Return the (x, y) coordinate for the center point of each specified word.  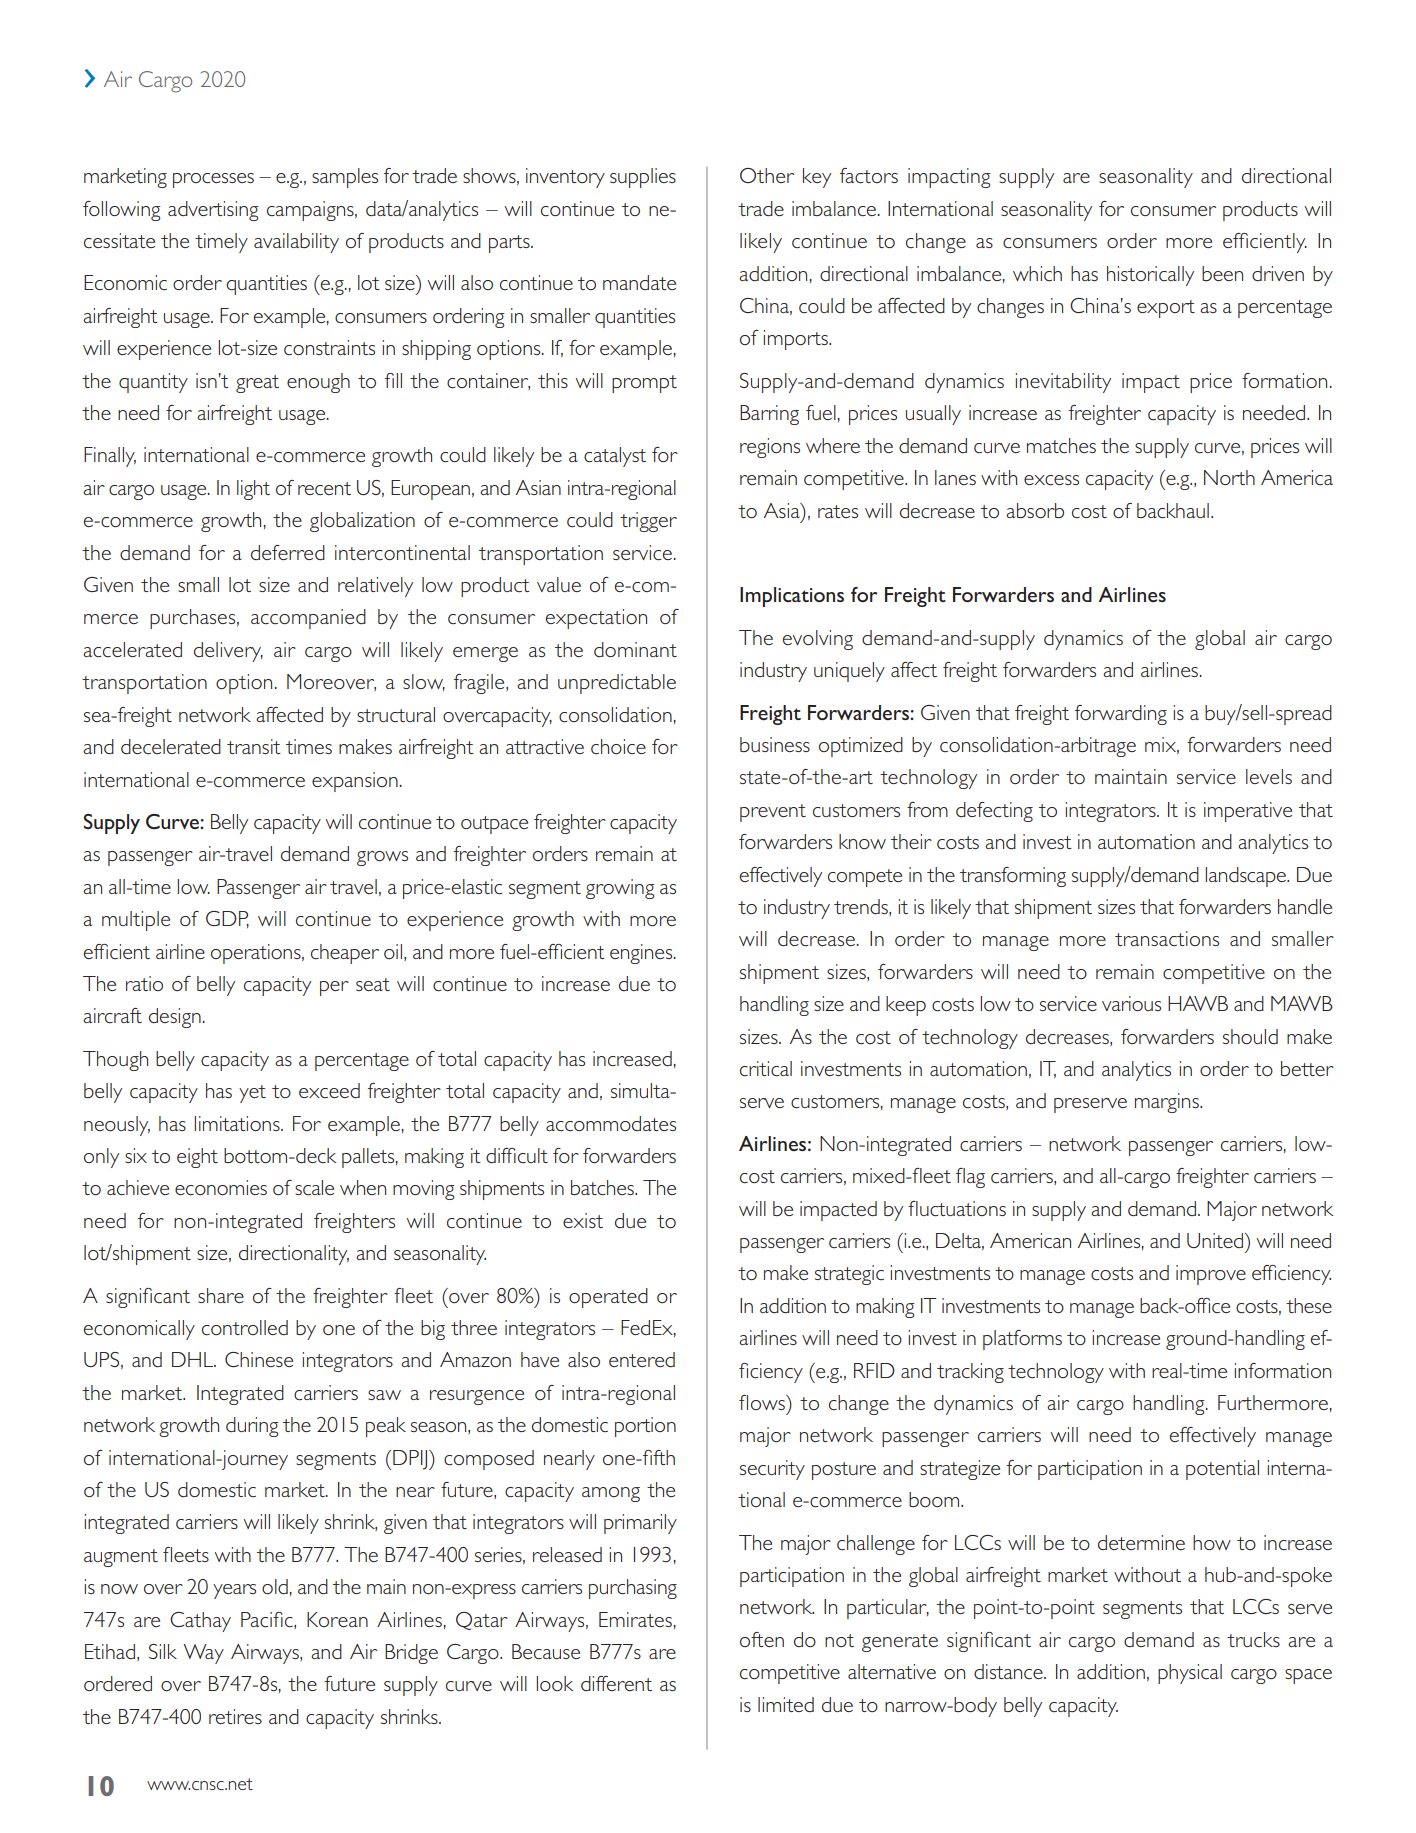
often (762, 1639)
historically (1150, 276)
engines (642, 954)
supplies (643, 178)
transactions (1167, 938)
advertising (213, 211)
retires (235, 1716)
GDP (227, 919)
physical (1190, 1674)
